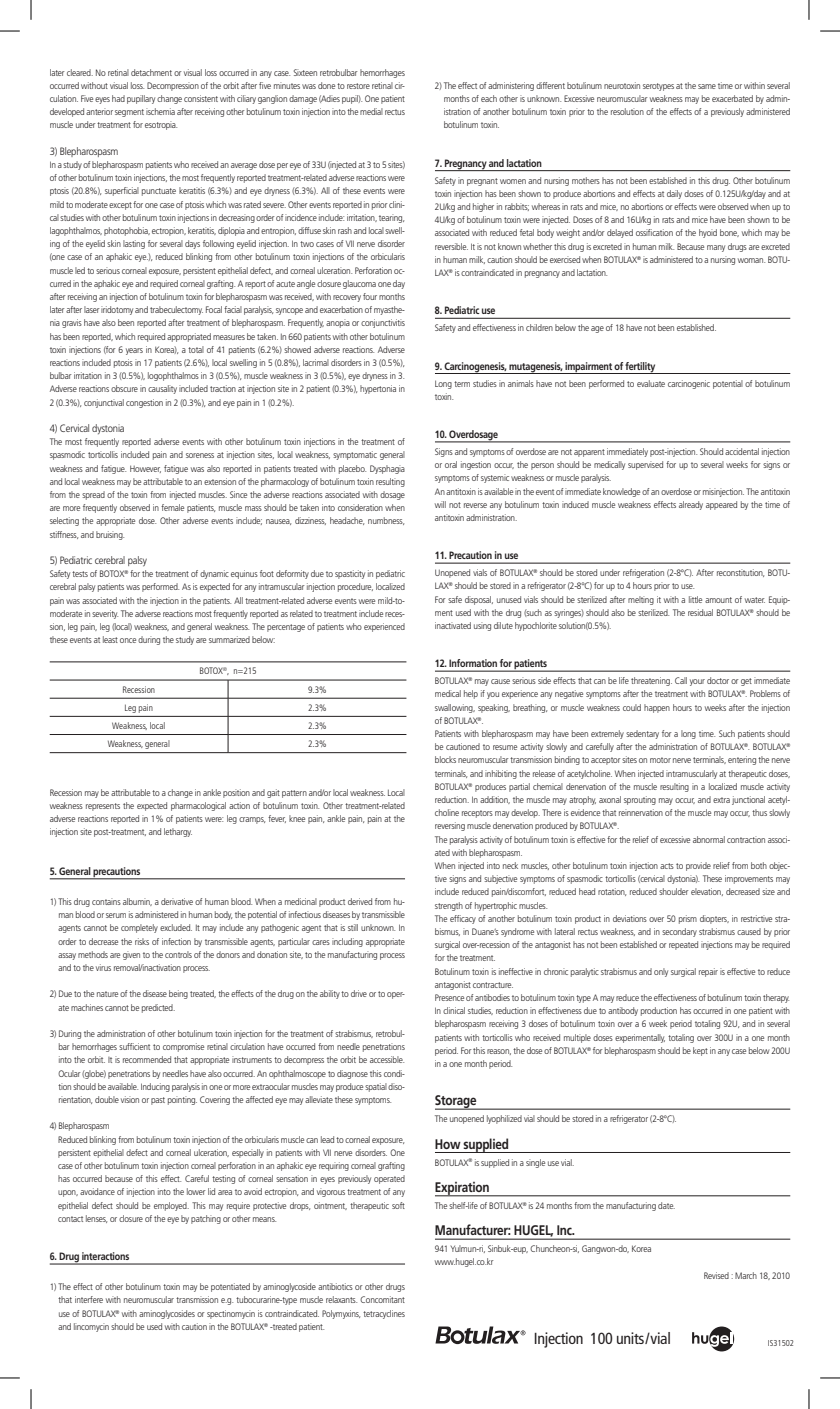 This image has width=840, height=1409. What do you see at coordinates (449, 906) in the image?
I see `strength` at bounding box center [449, 906].
